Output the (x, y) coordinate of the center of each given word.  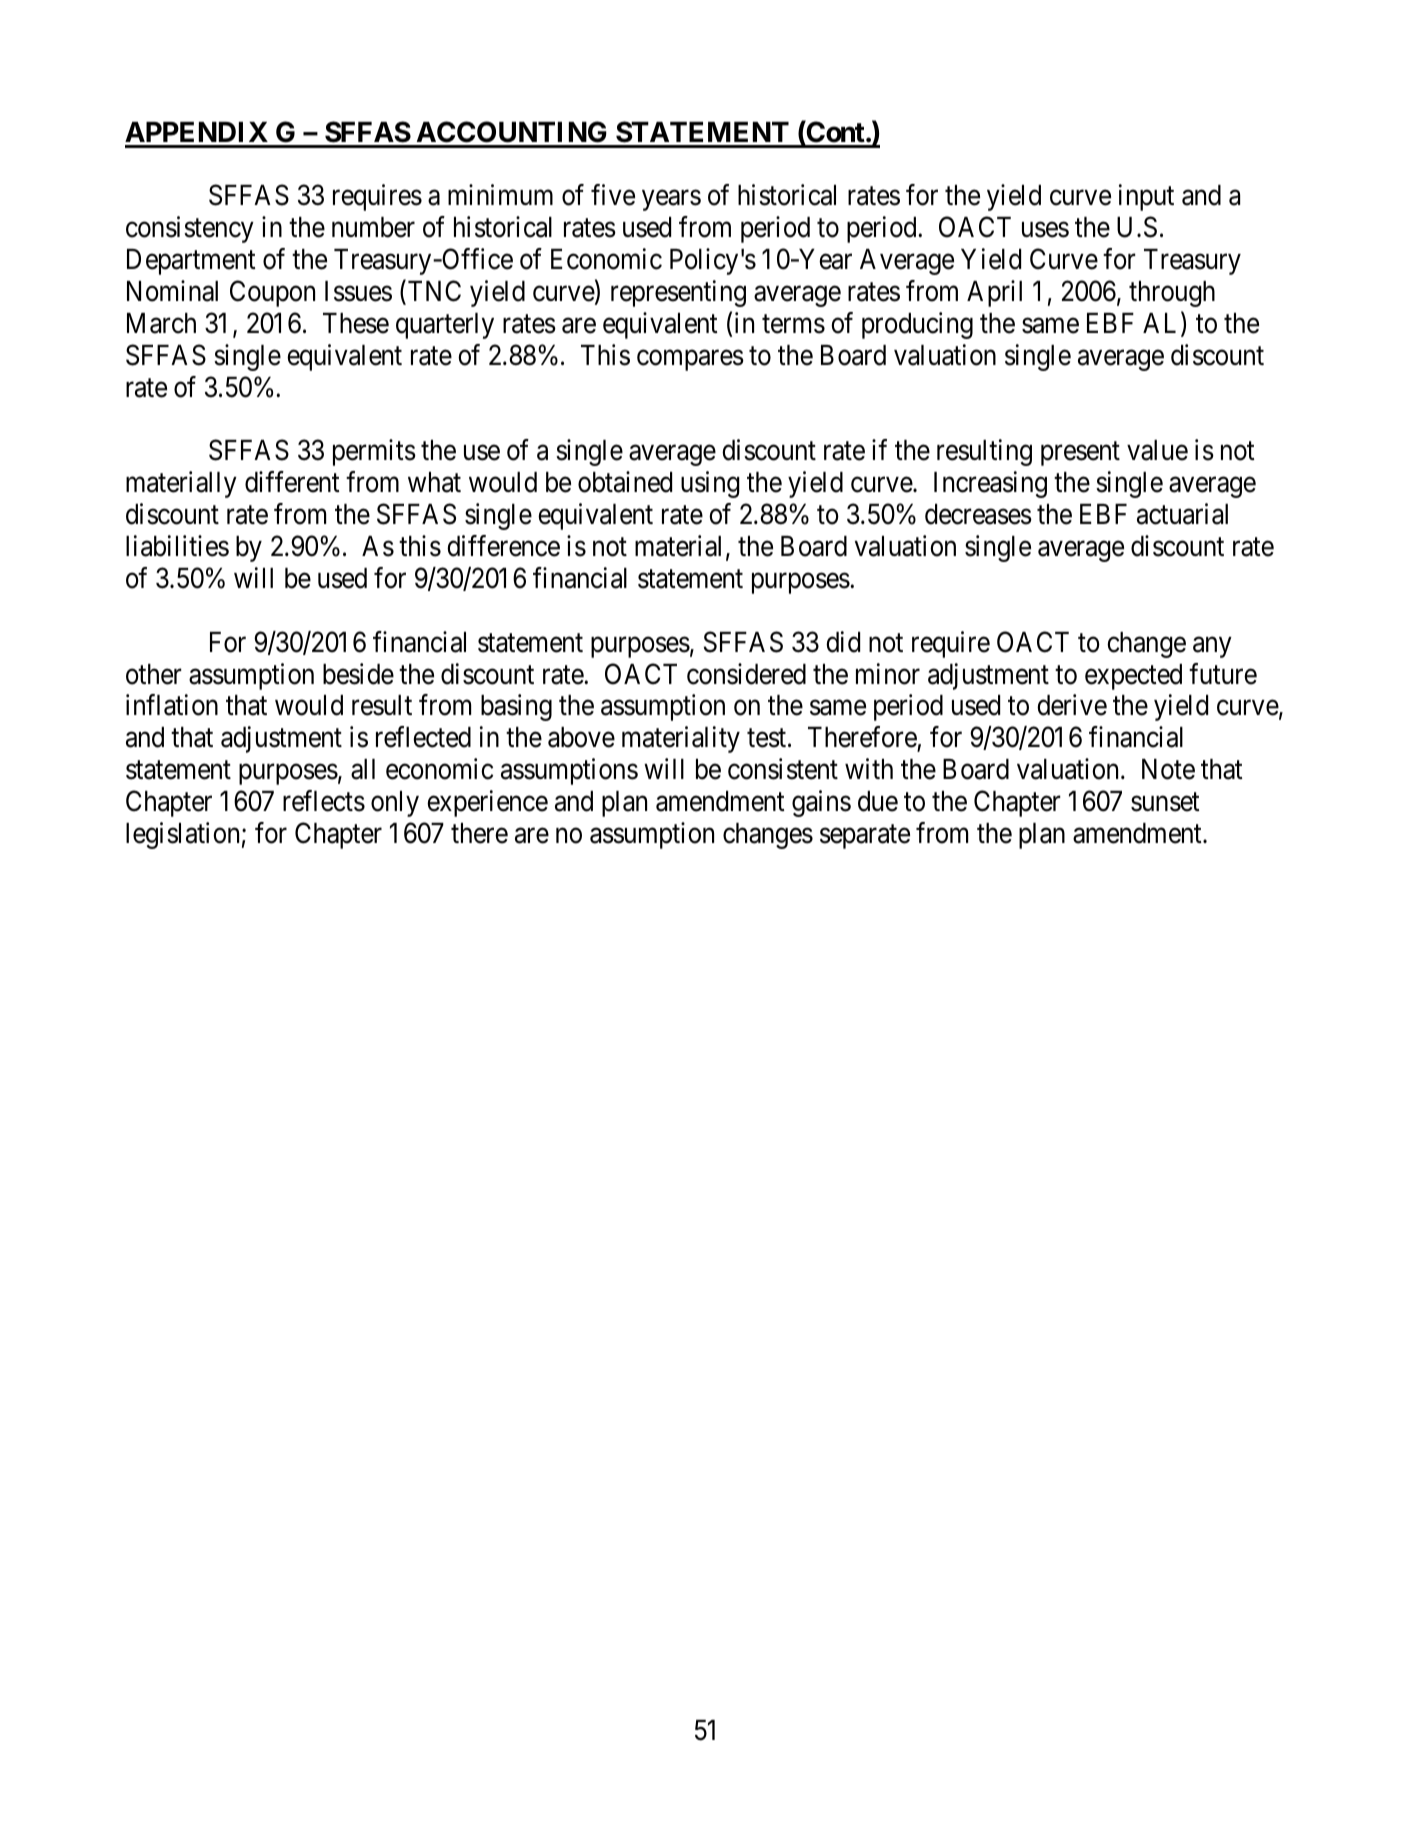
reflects (324, 801)
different (292, 482)
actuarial (1182, 514)
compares (690, 360)
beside (358, 674)
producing (917, 325)
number (373, 227)
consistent (783, 769)
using (710, 484)
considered (746, 674)
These (356, 323)
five (613, 195)
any (1212, 647)
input (1146, 197)
